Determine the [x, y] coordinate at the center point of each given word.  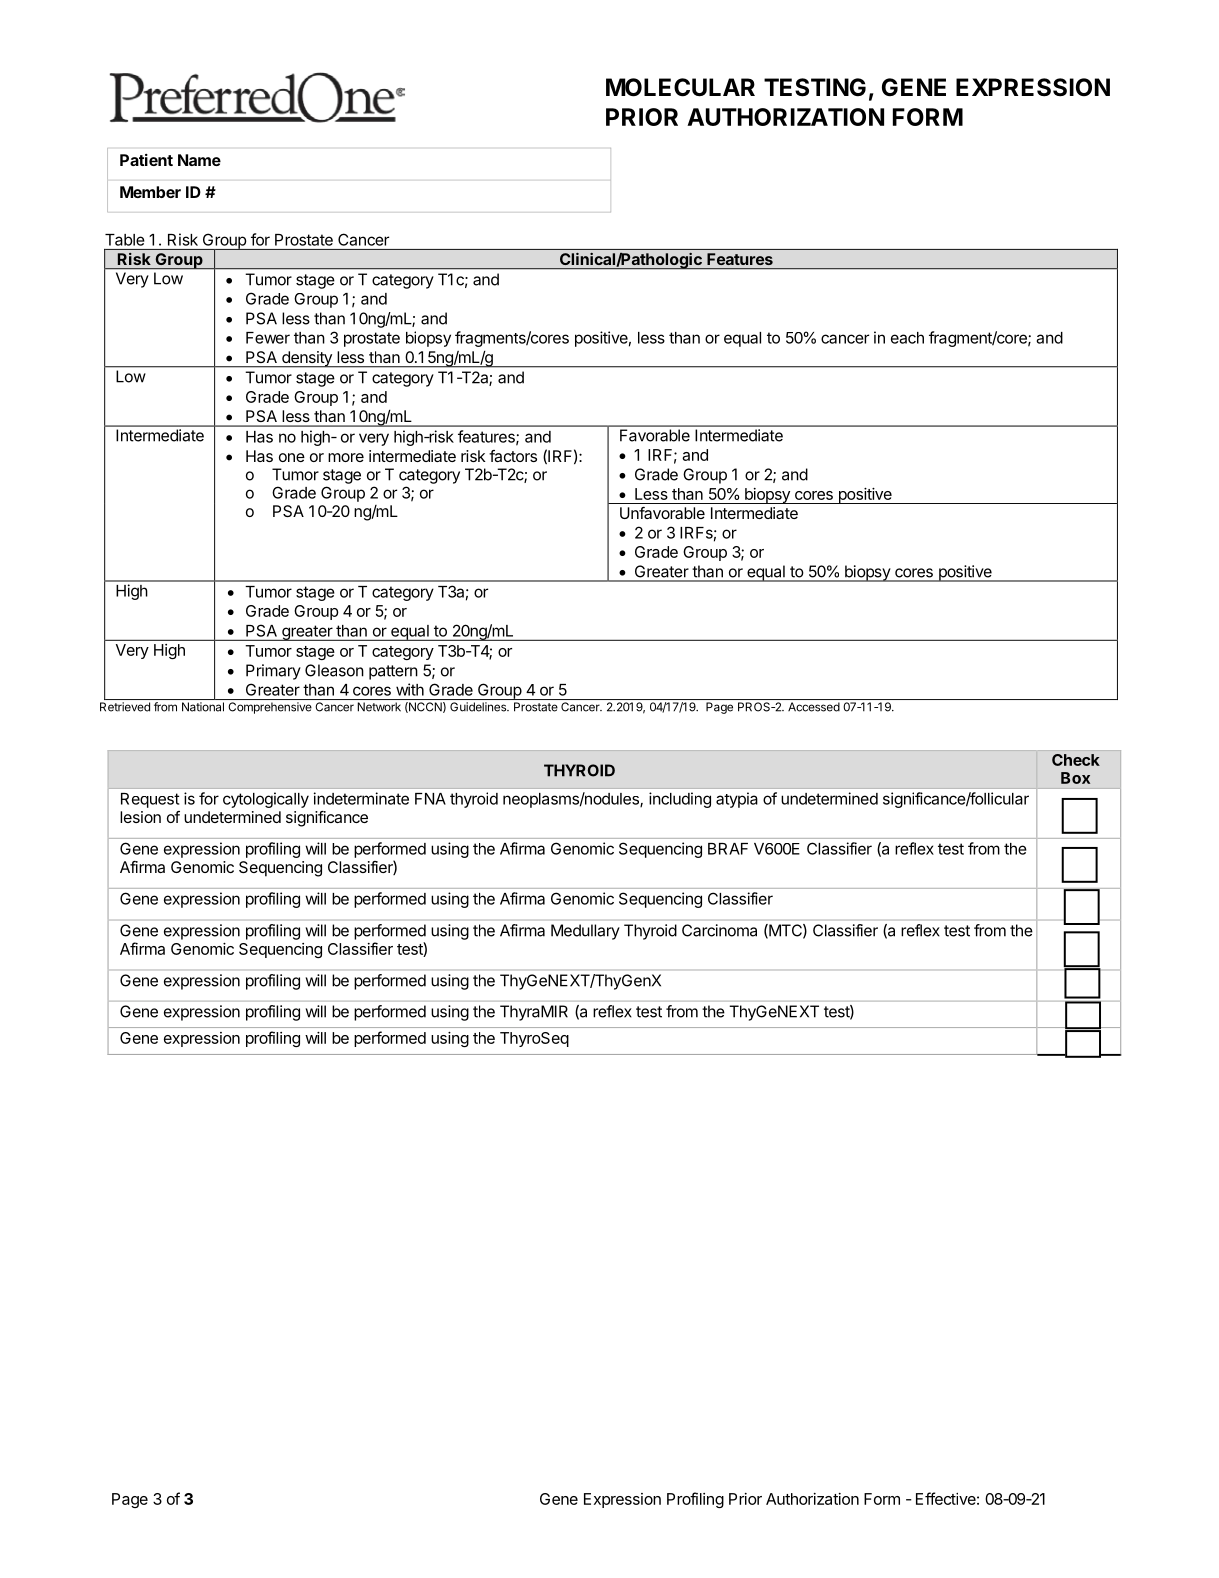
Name [199, 160]
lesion [140, 817]
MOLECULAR [680, 87]
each [907, 338]
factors [513, 456]
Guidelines [479, 707]
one [292, 457]
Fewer [268, 338]
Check [1076, 760]
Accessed [814, 707]
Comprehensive [270, 708]
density [307, 359]
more [346, 457]
